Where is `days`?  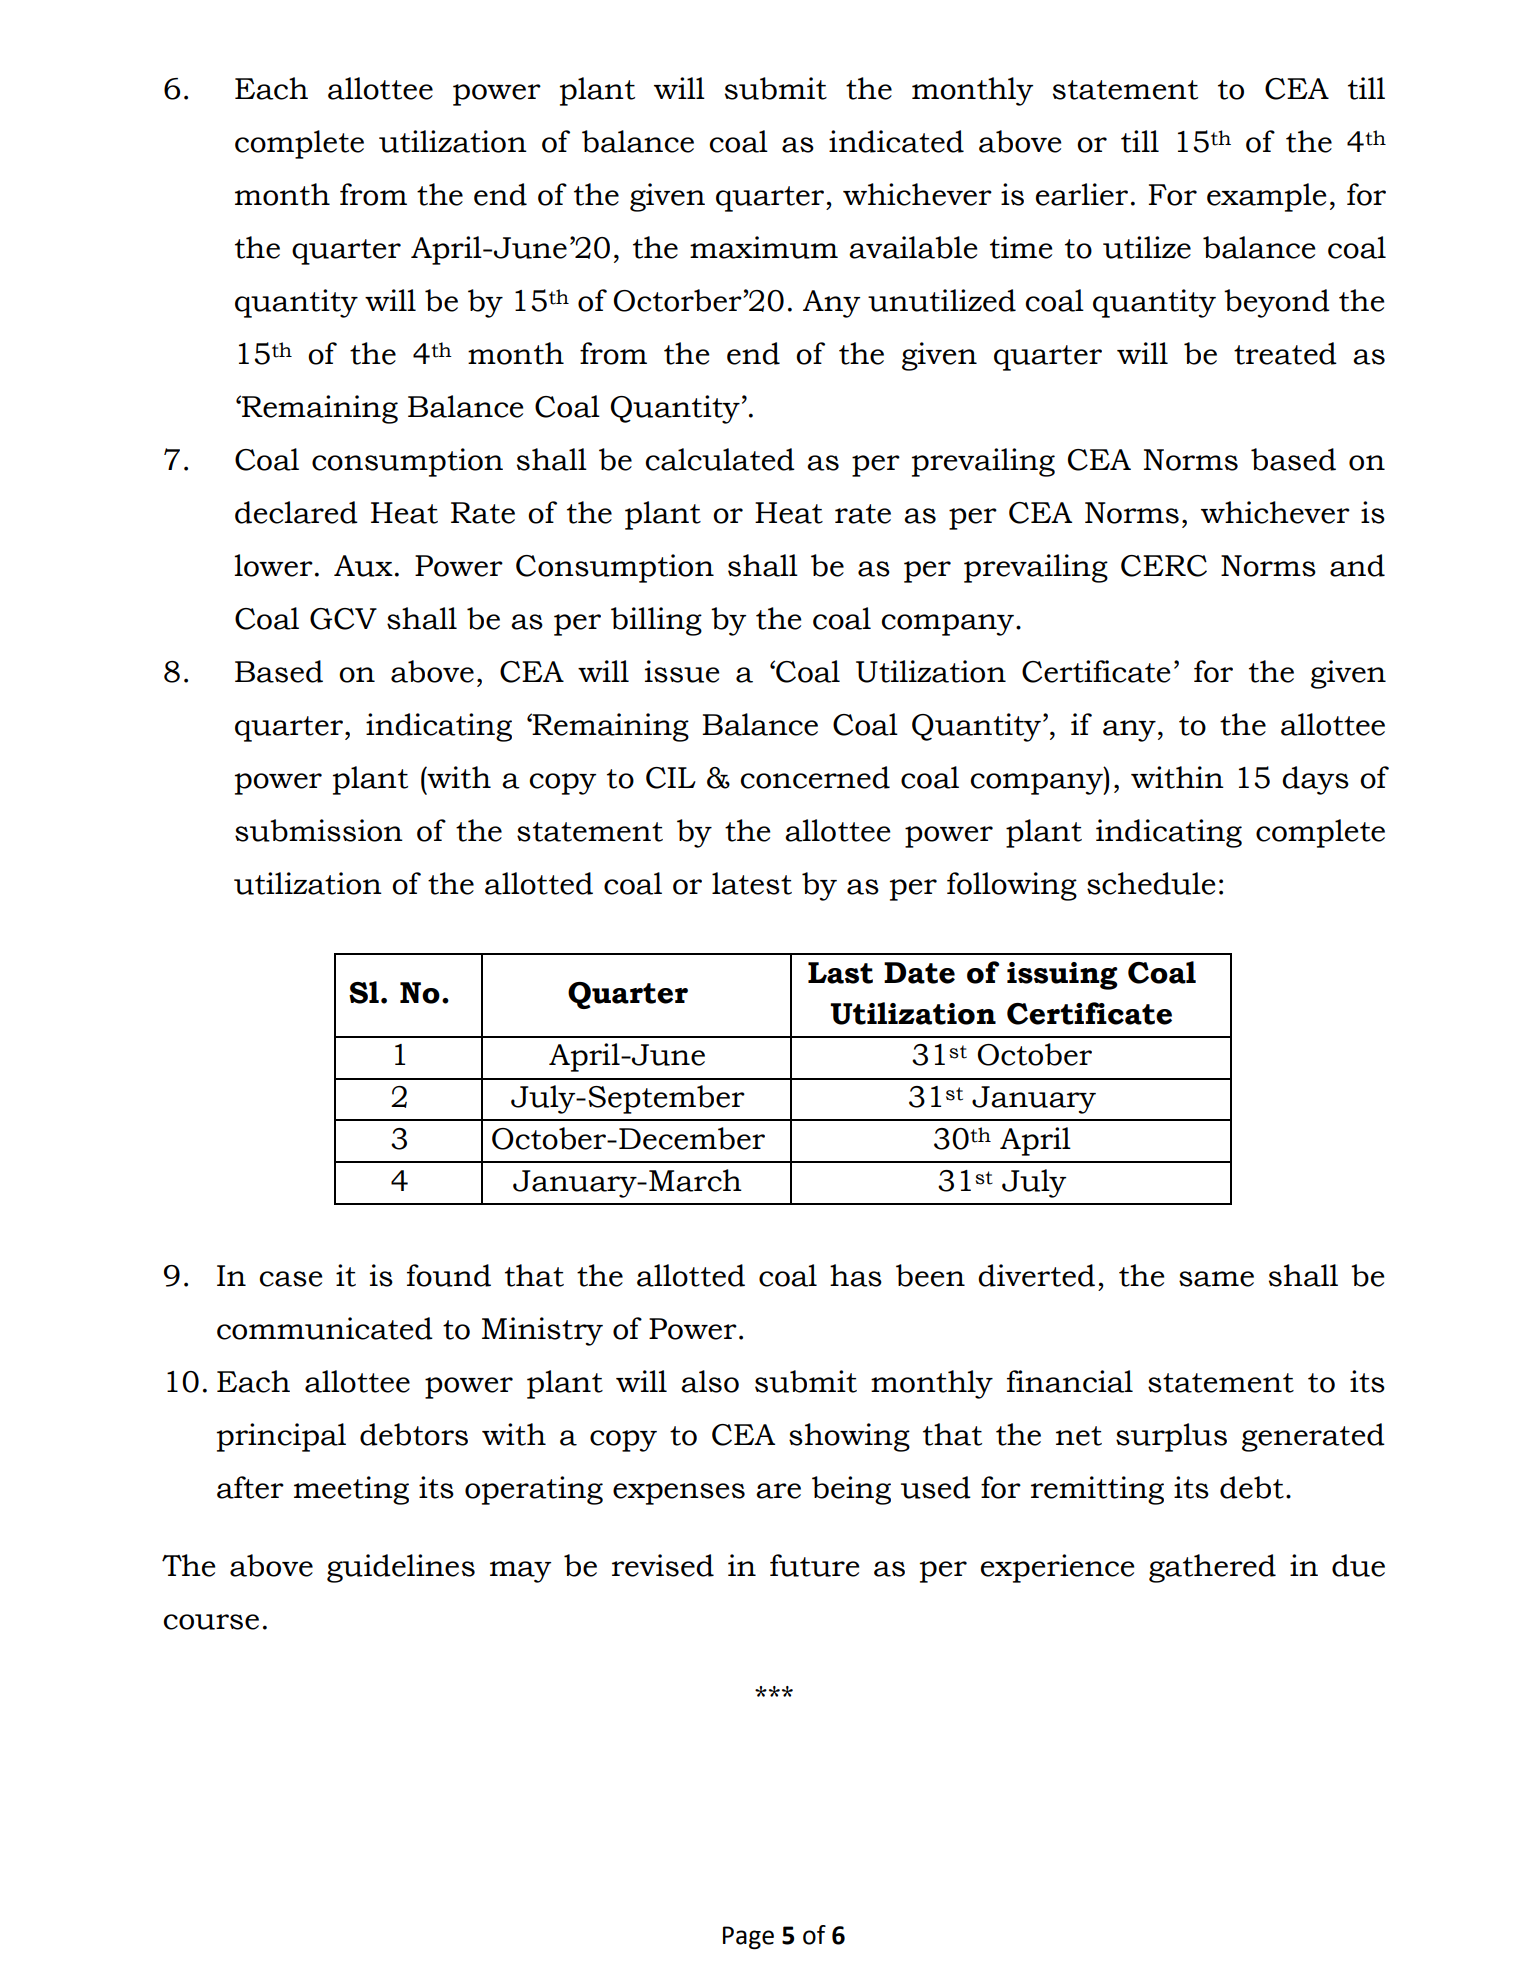 days is located at coordinates (1315, 780).
